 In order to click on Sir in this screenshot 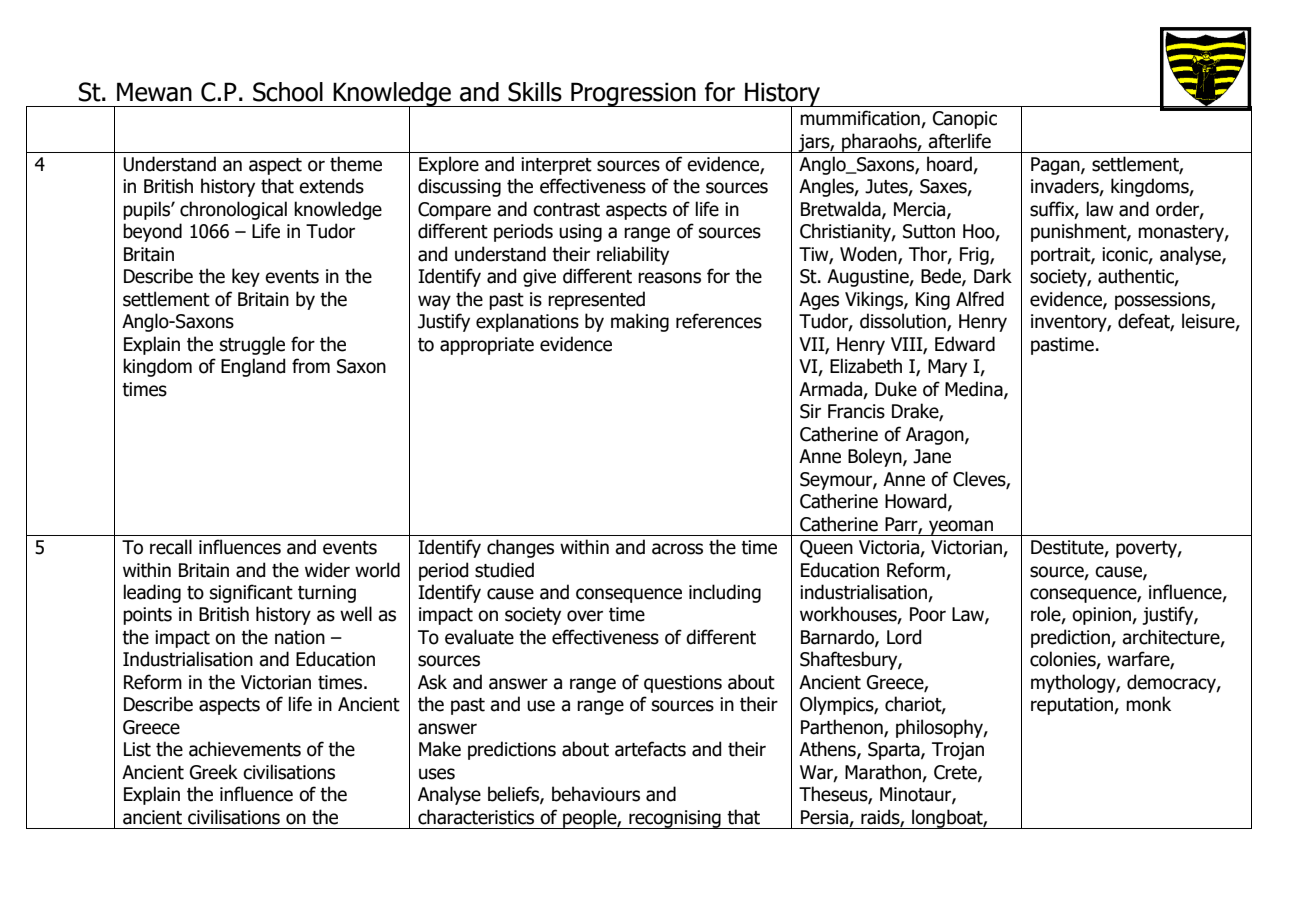, I will do `click(810, 411)`.
